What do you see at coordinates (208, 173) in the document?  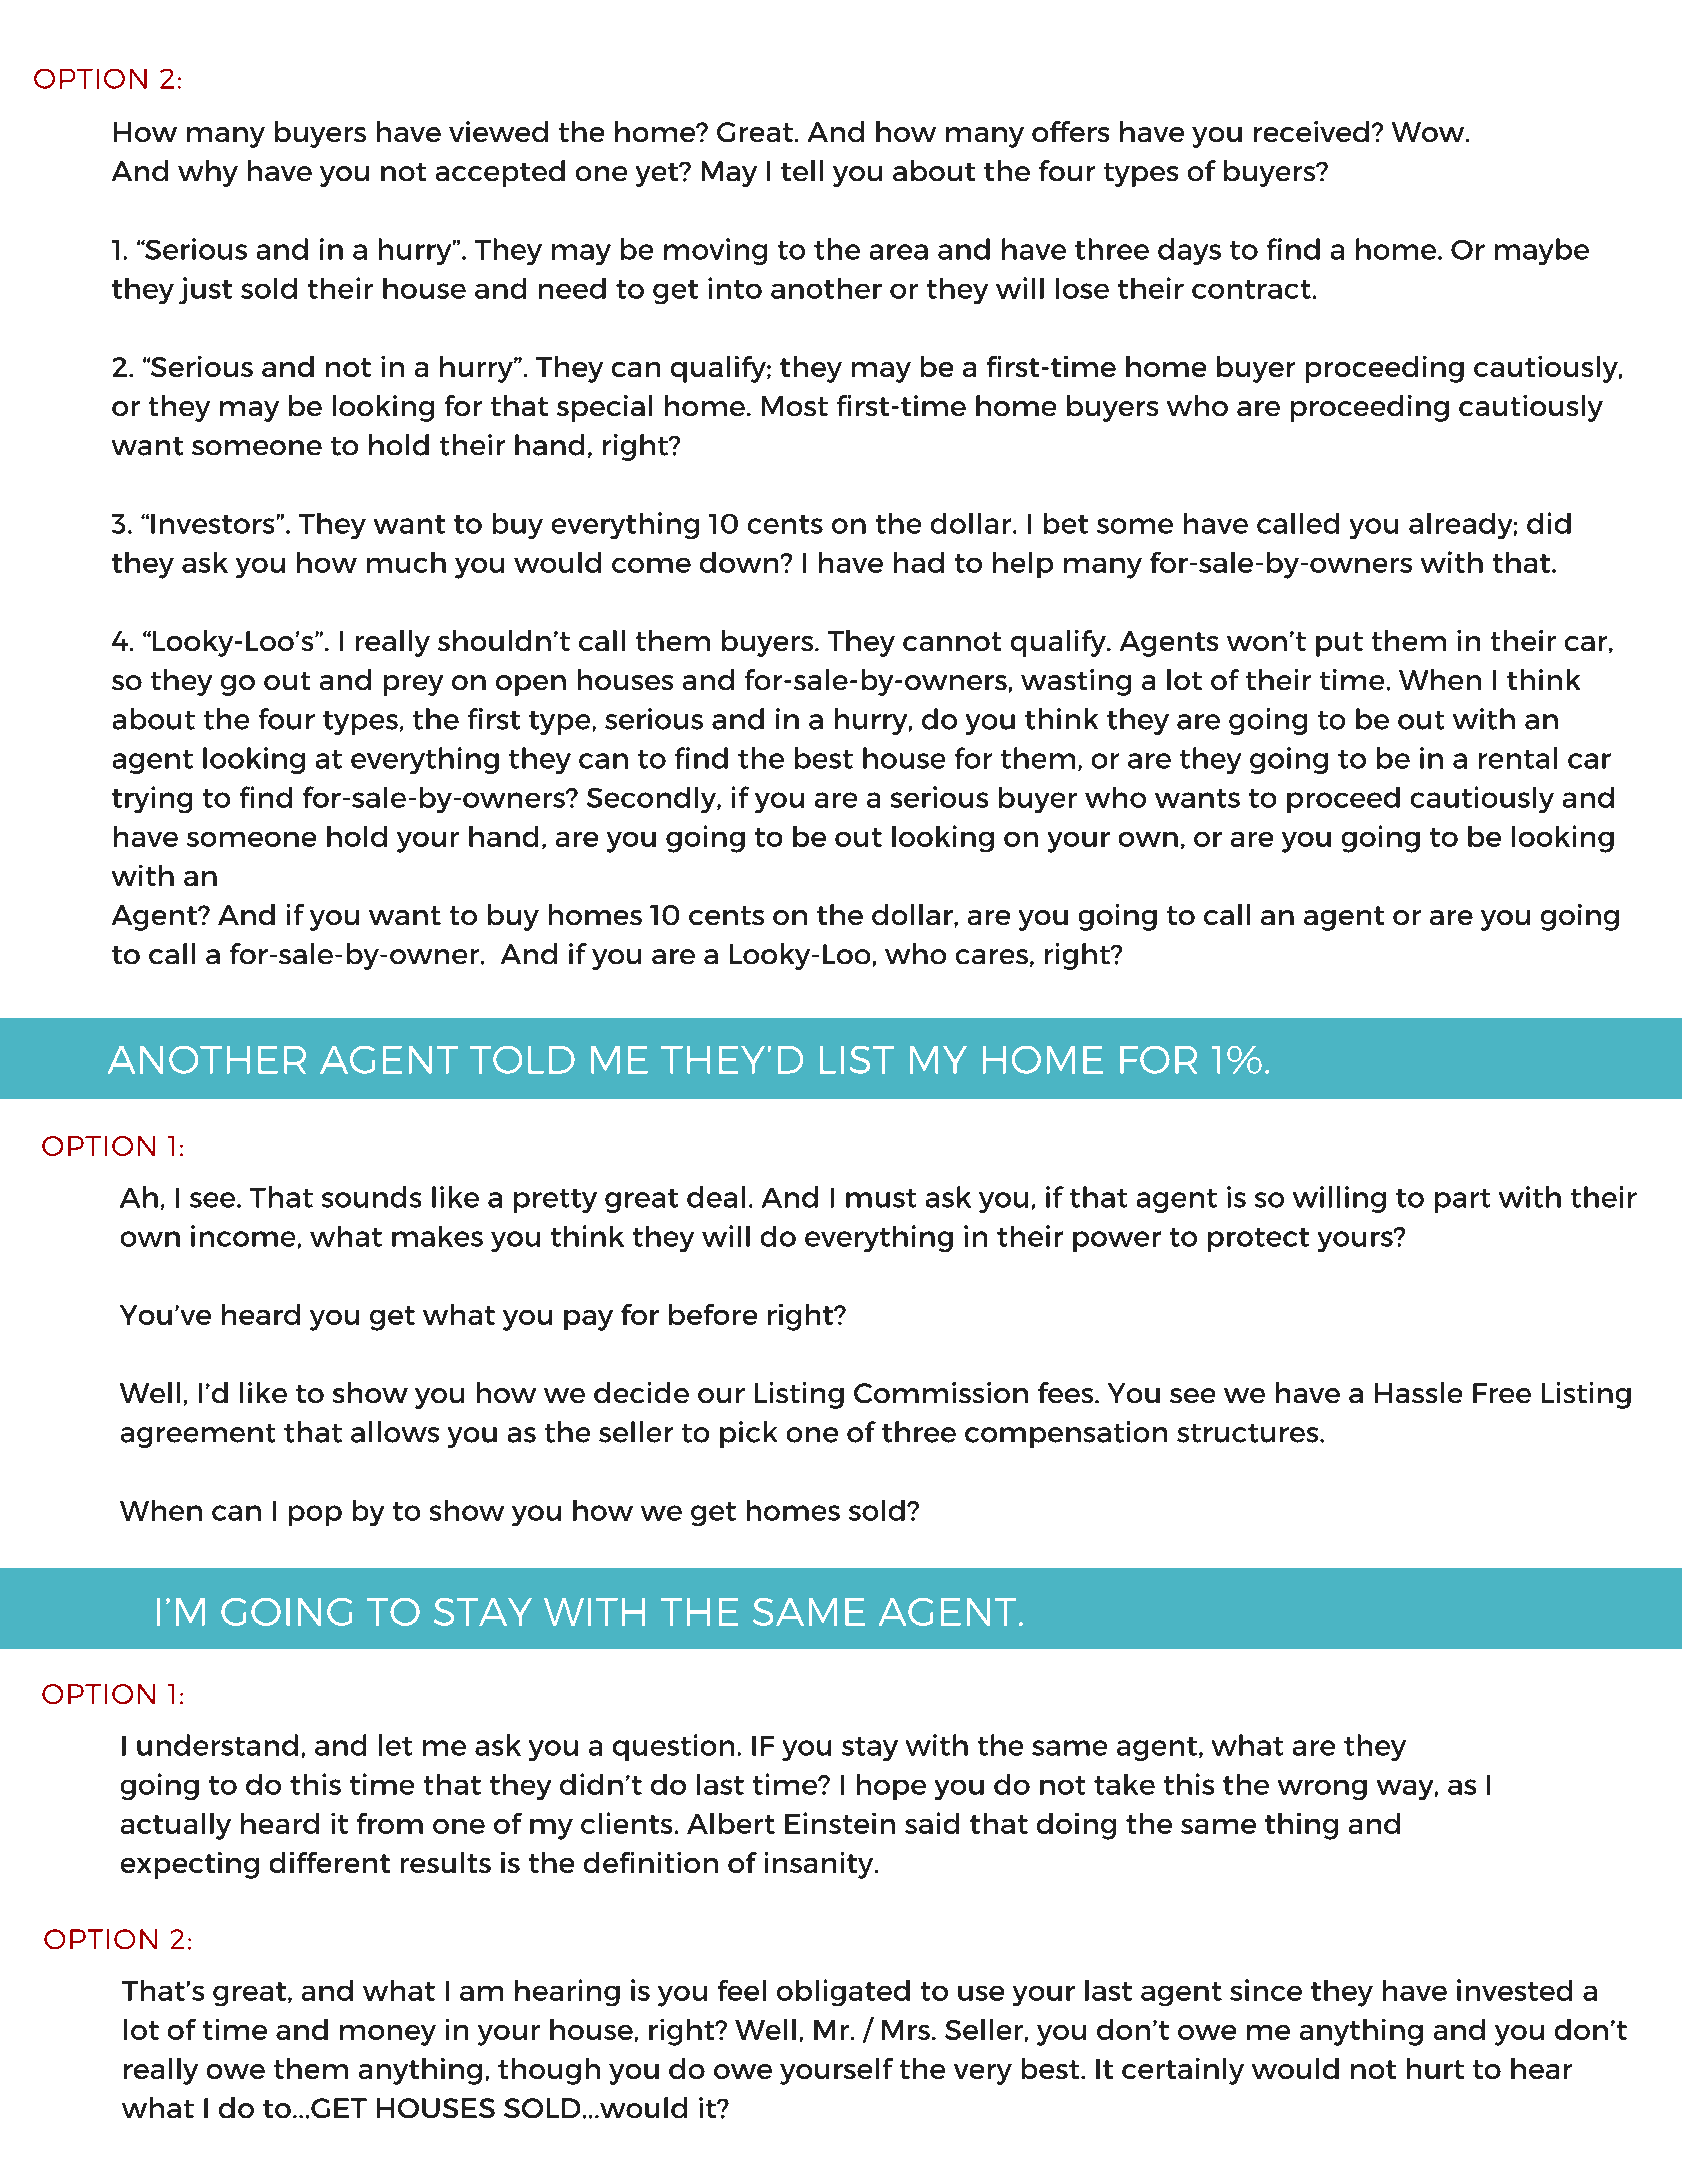 I see `why` at bounding box center [208, 173].
